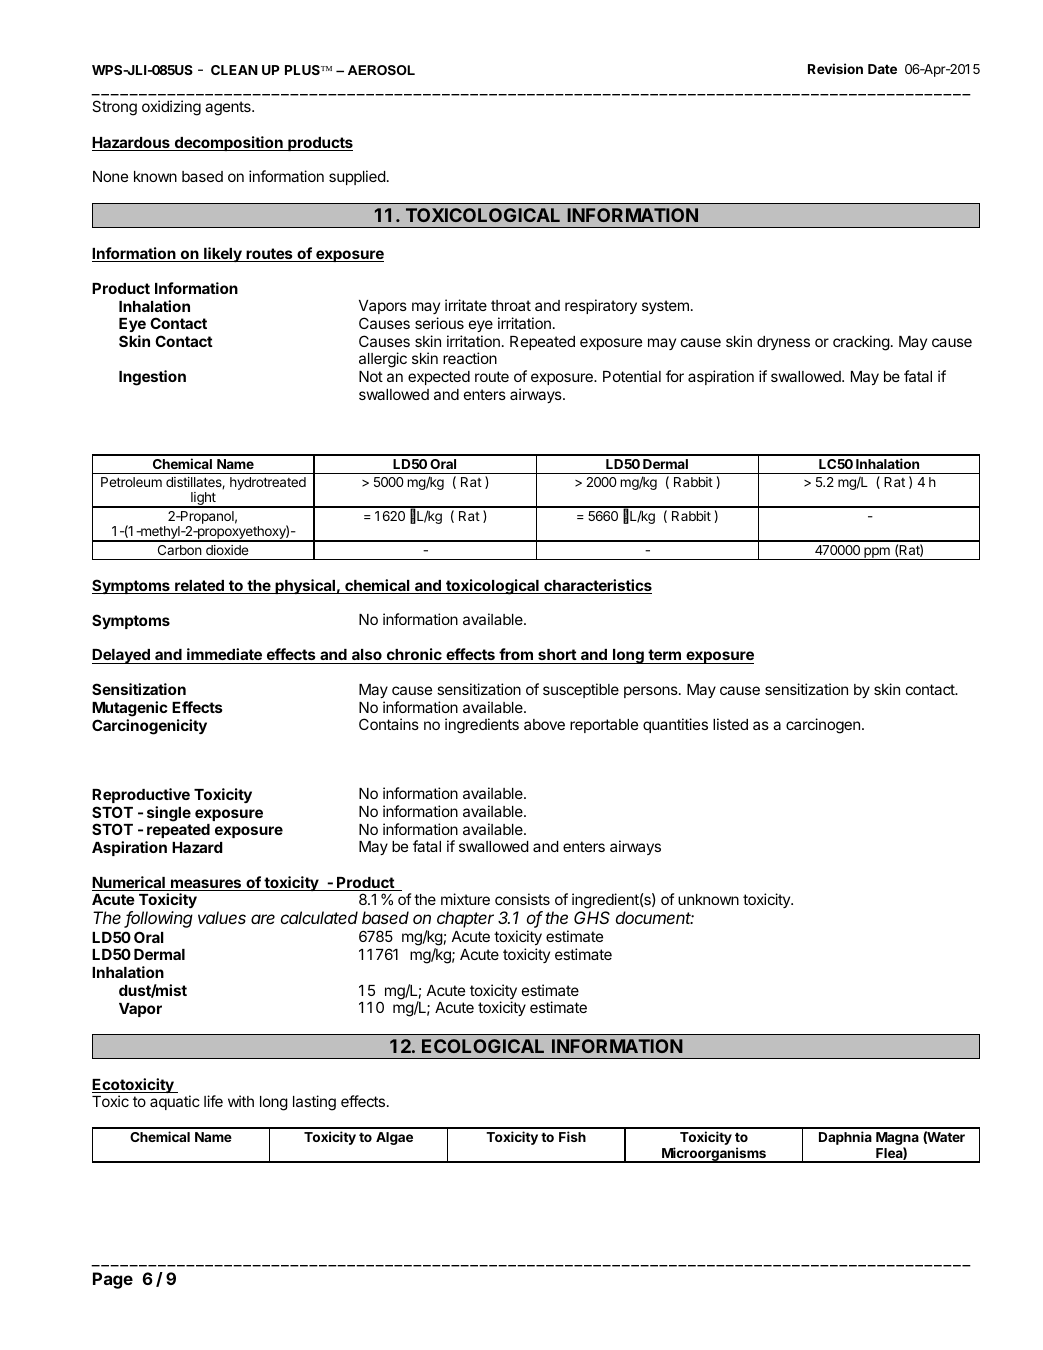  Describe the element at coordinates (113, 1280) in the document. I see `Page` at that location.
